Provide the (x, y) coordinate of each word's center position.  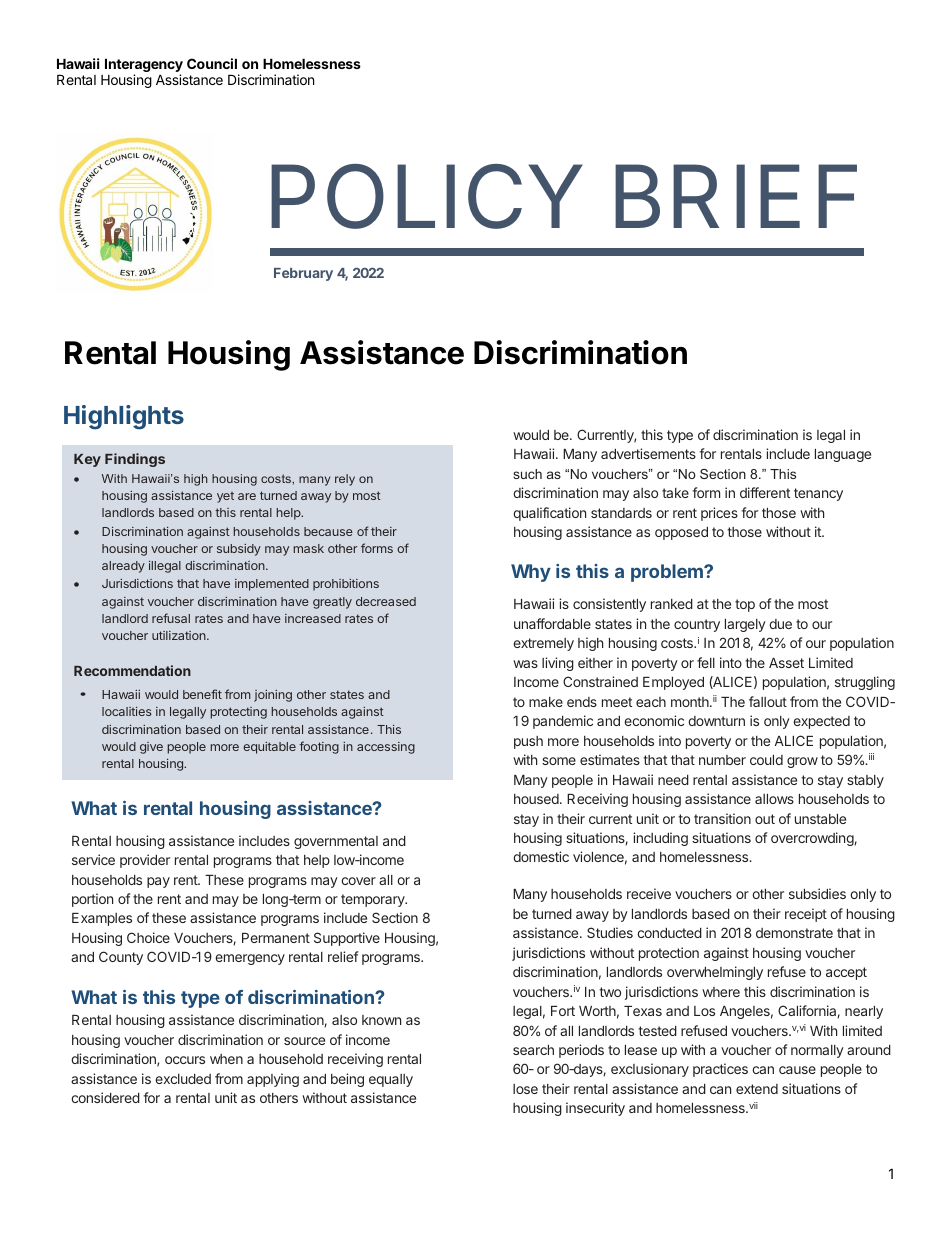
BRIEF (736, 196)
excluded (183, 1079)
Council (212, 63)
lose (525, 1089)
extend (757, 1089)
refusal (171, 618)
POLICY (427, 196)
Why (531, 573)
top (745, 605)
